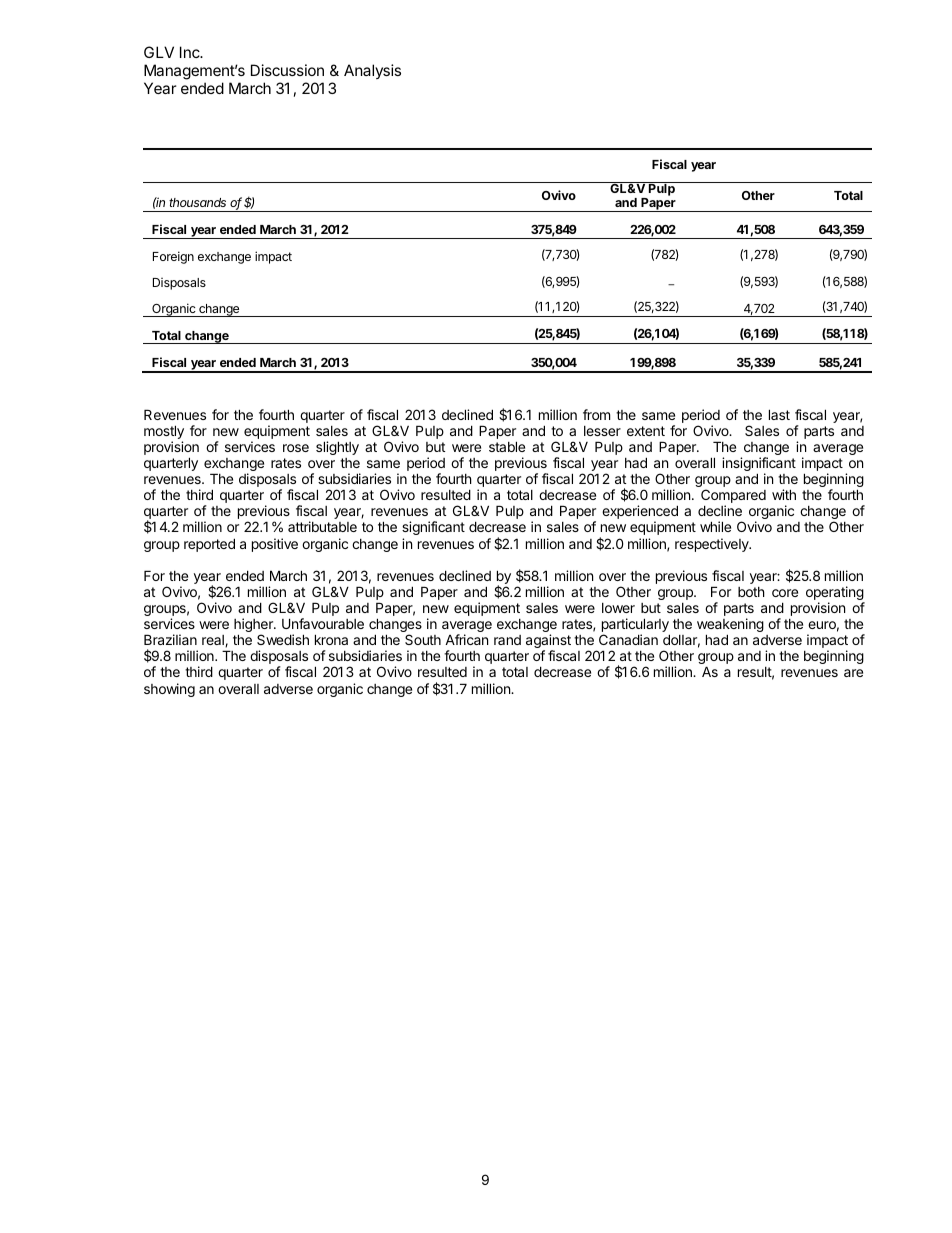  What do you see at coordinates (784, 494) in the page?
I see `with` at bounding box center [784, 494].
